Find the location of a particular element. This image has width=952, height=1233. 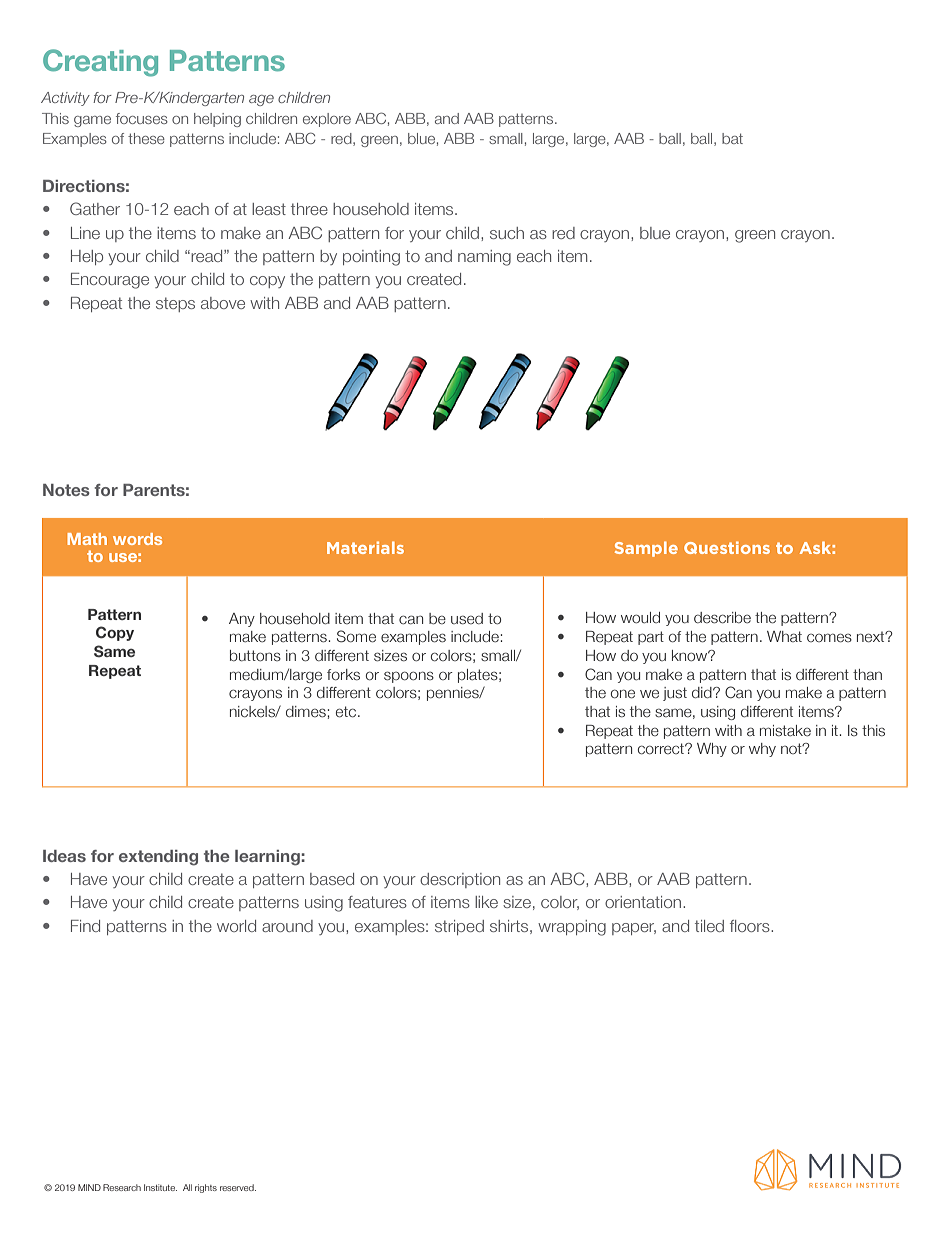

bat is located at coordinates (732, 138).
